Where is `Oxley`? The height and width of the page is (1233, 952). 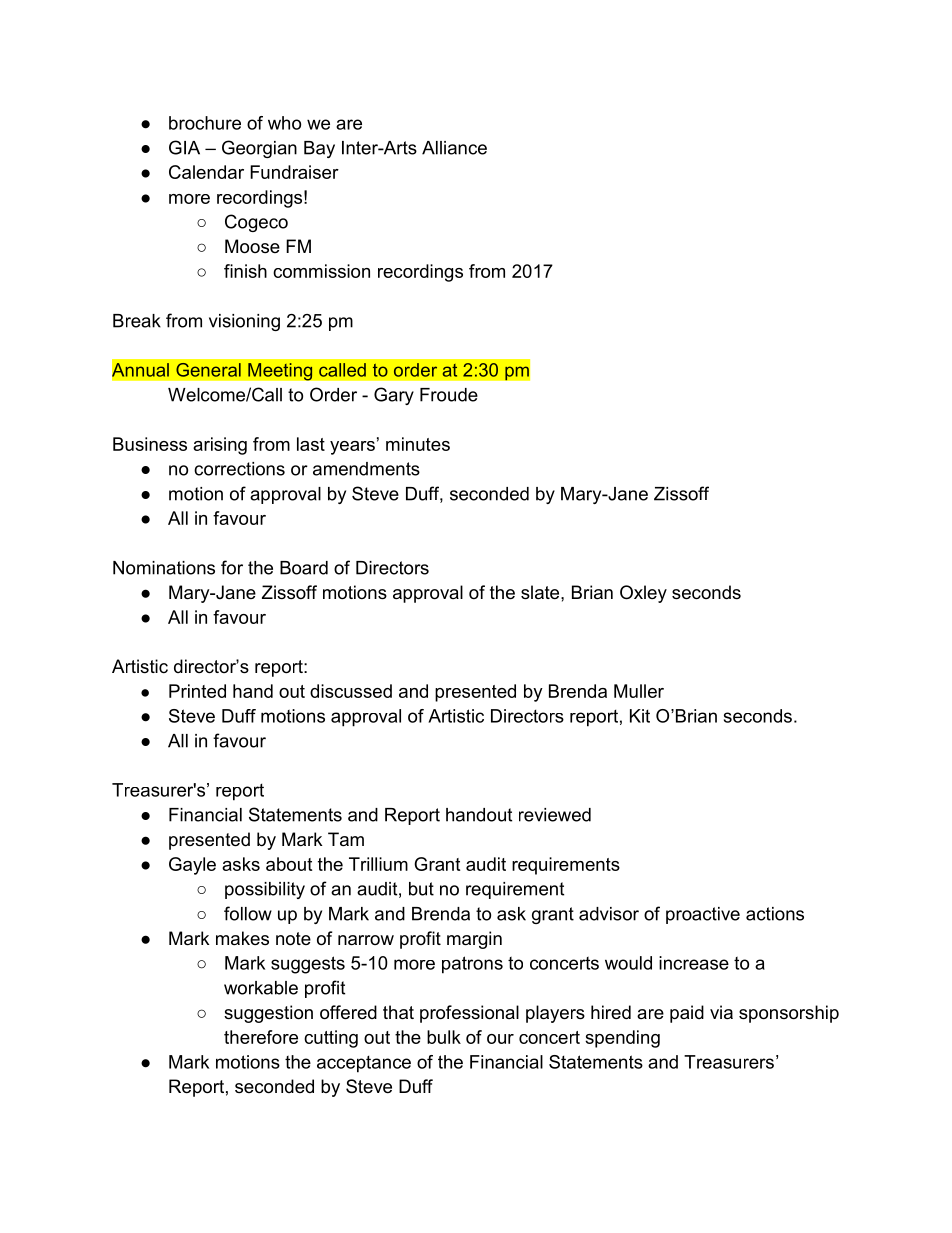 Oxley is located at coordinates (643, 594).
